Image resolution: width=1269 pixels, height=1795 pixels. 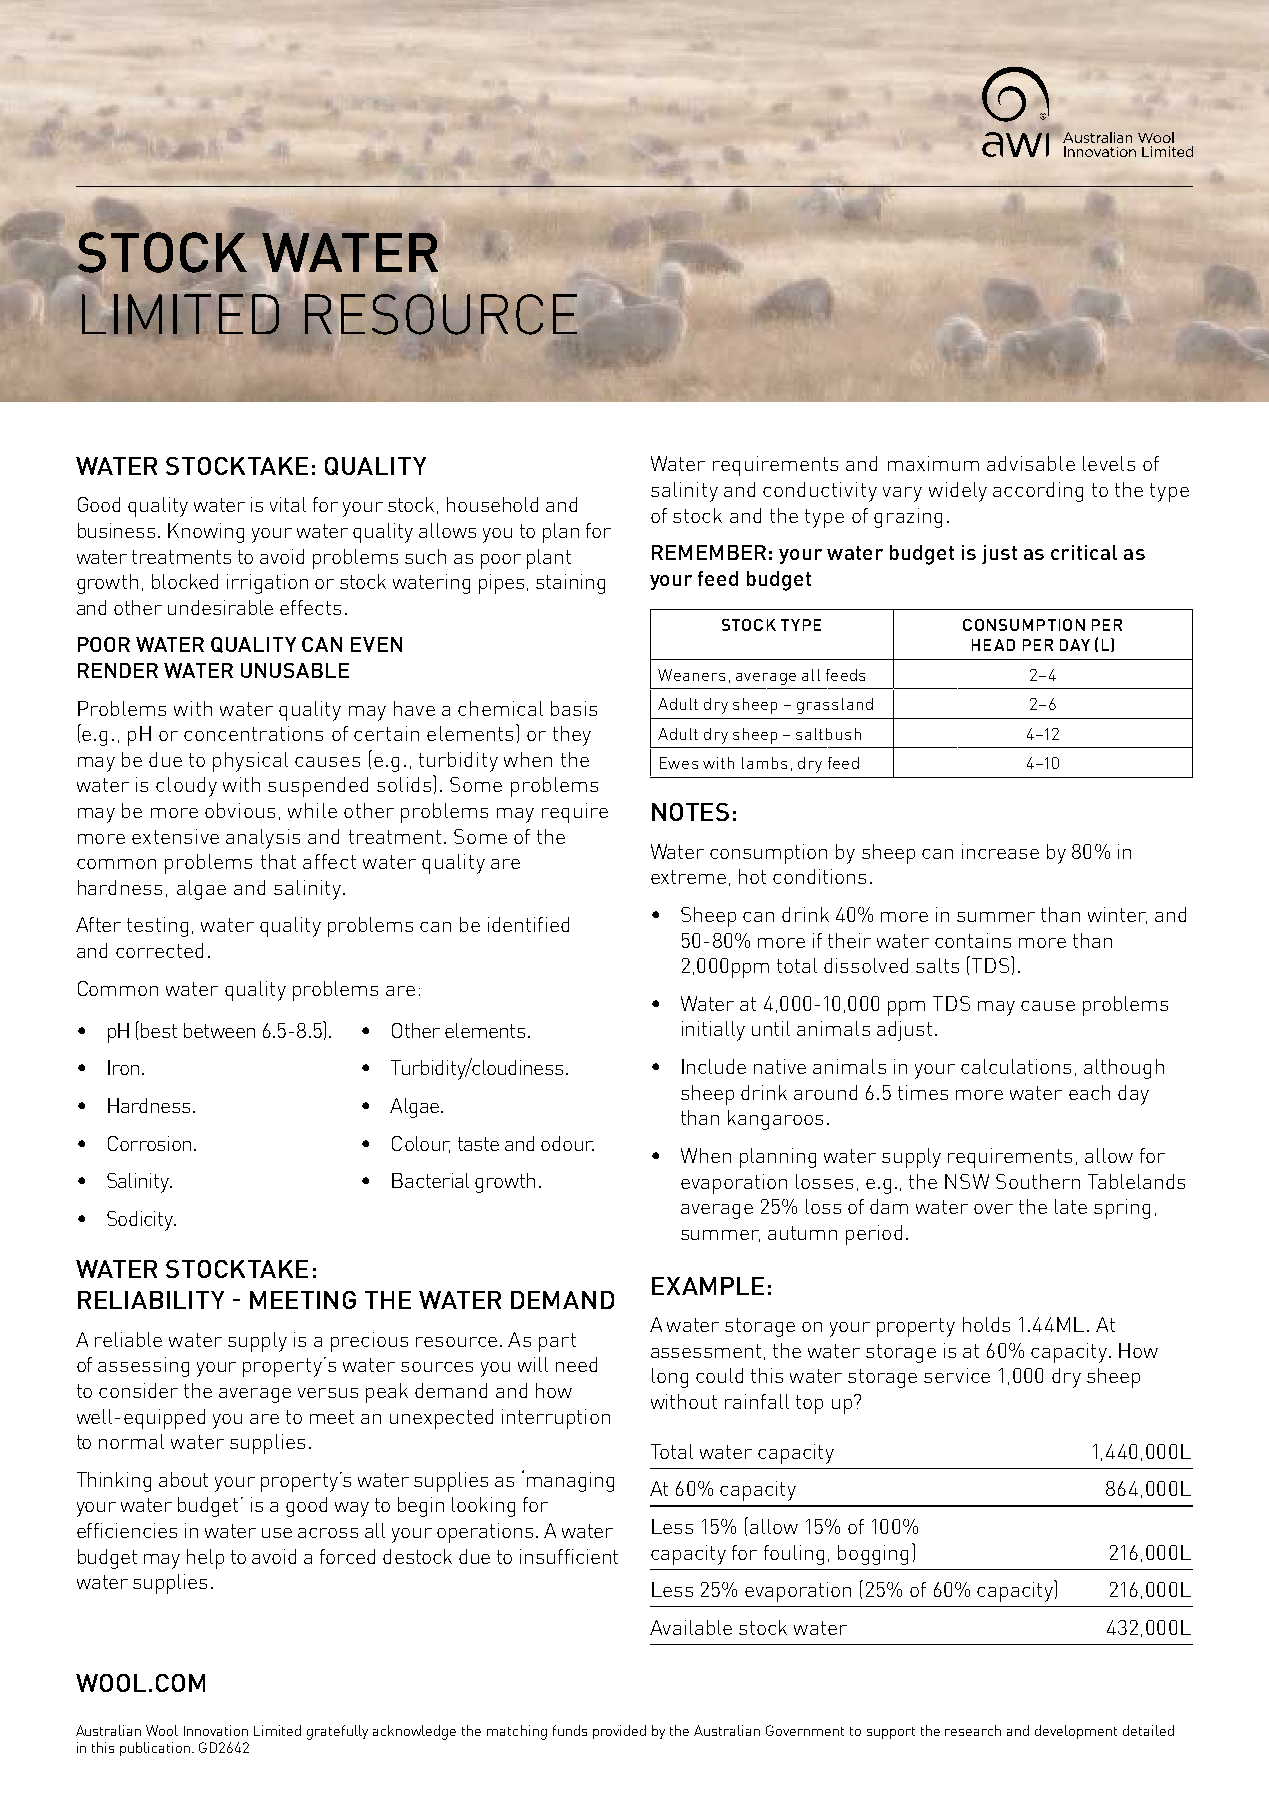 What do you see at coordinates (619, 1732) in the document?
I see `provided` at bounding box center [619, 1732].
